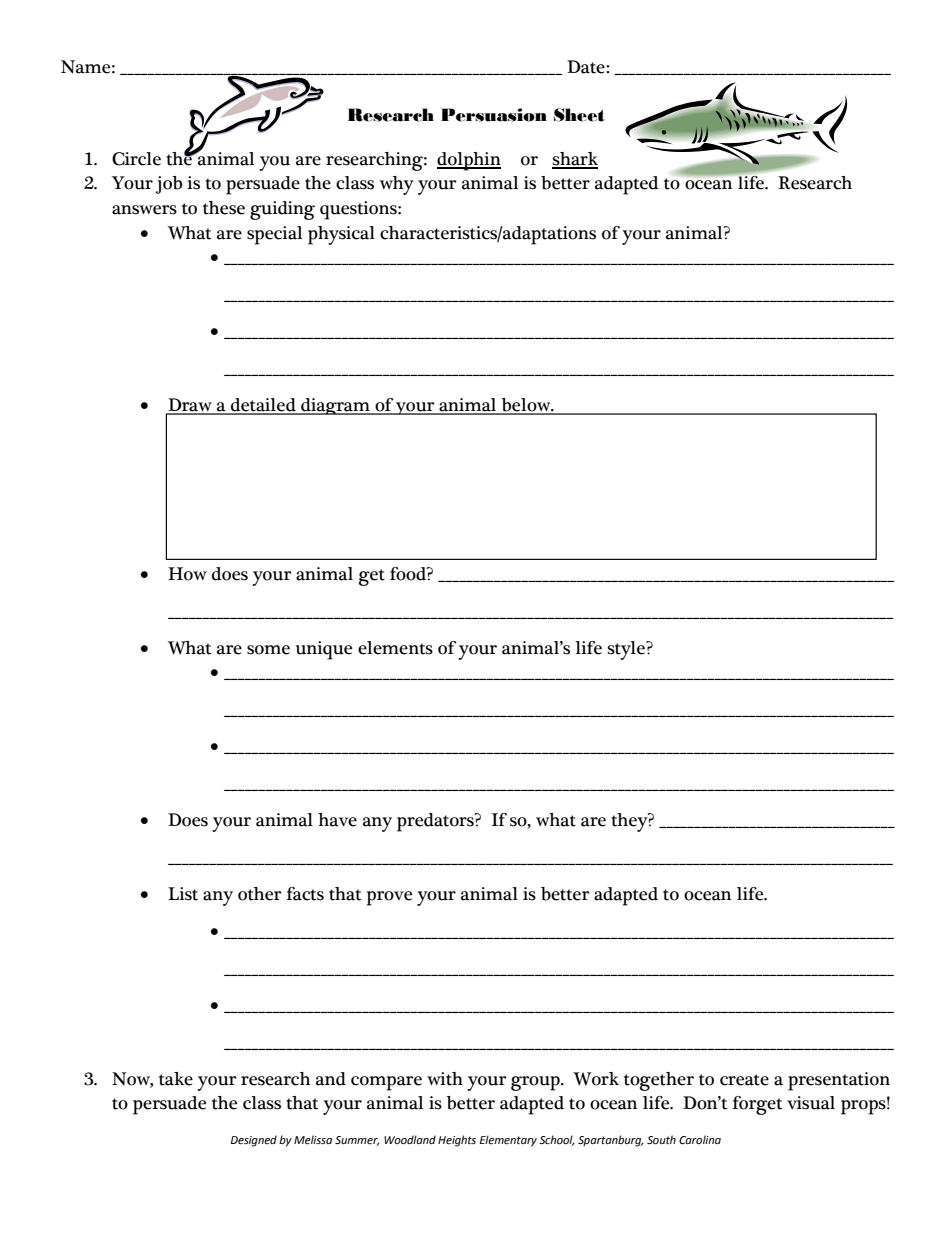  What do you see at coordinates (136, 159) in the screenshot?
I see `Circle` at bounding box center [136, 159].
